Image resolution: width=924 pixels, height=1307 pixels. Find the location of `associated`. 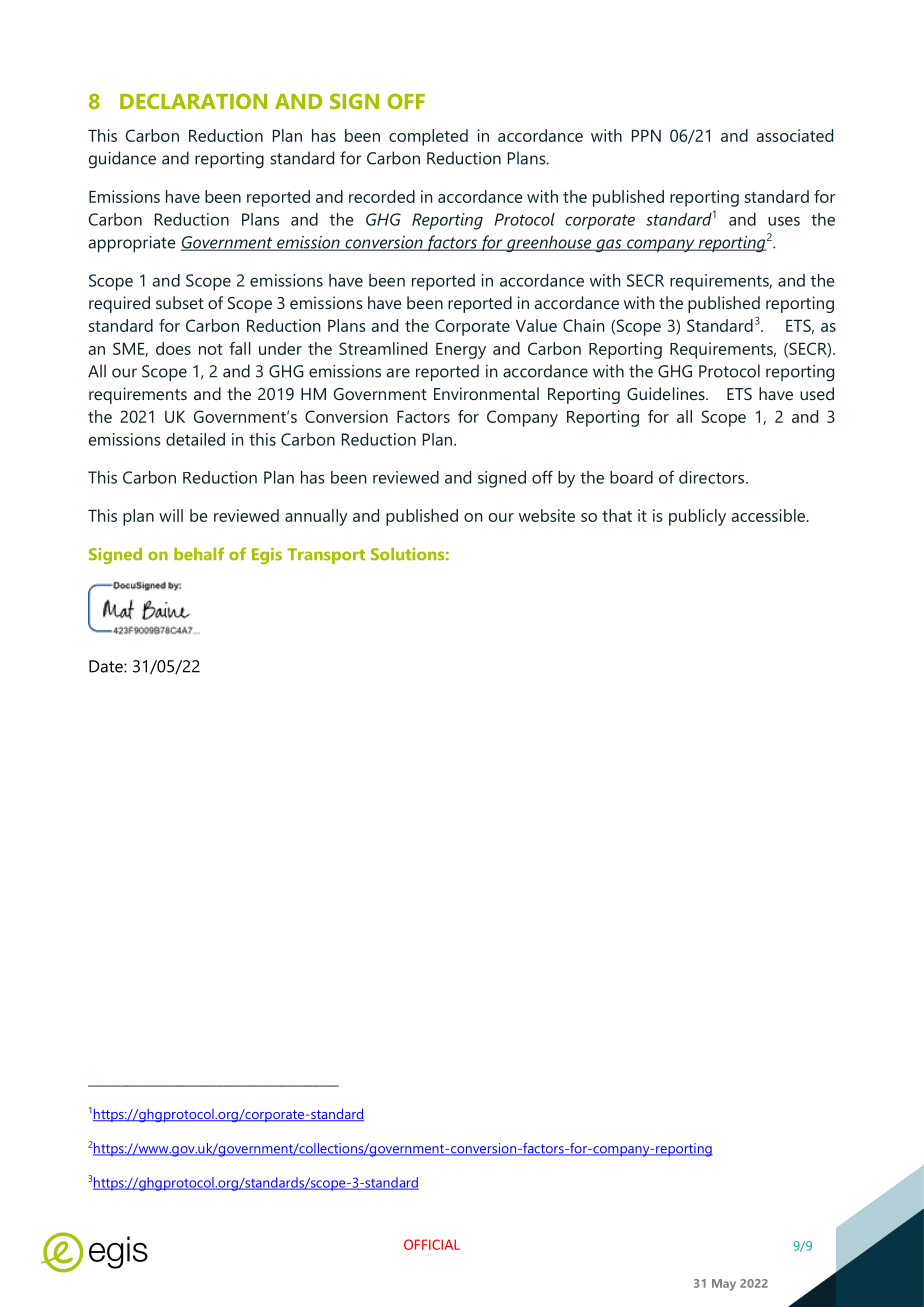

associated is located at coordinates (795, 135).
